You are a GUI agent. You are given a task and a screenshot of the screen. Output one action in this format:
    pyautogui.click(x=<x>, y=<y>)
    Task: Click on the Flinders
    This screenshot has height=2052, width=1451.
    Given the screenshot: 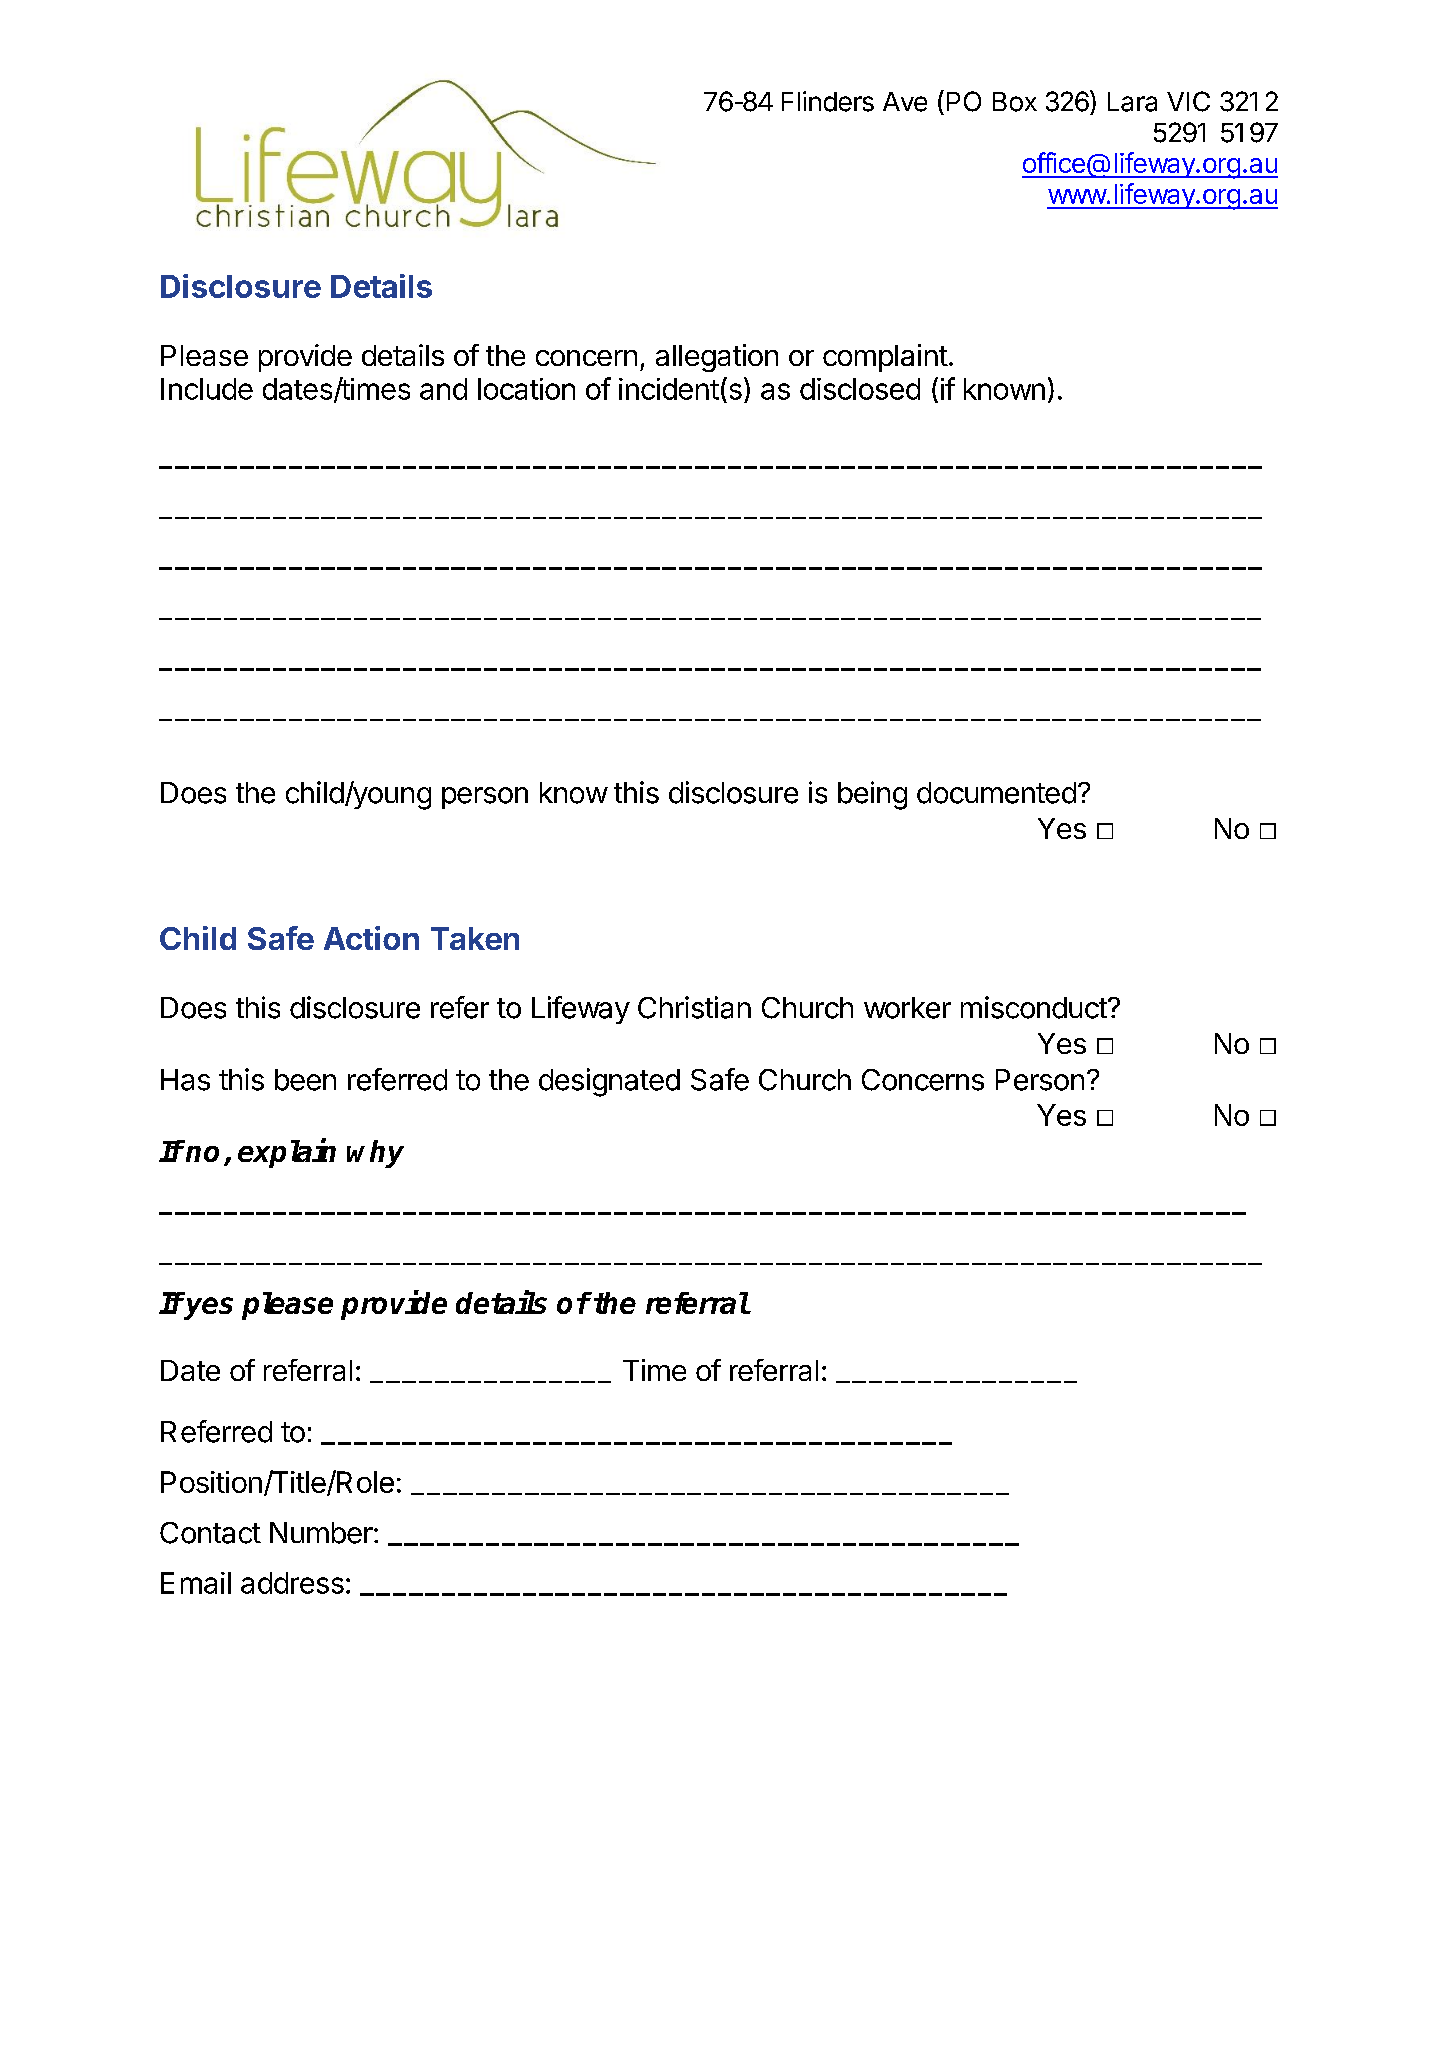 What is the action you would take?
    pyautogui.click(x=828, y=101)
